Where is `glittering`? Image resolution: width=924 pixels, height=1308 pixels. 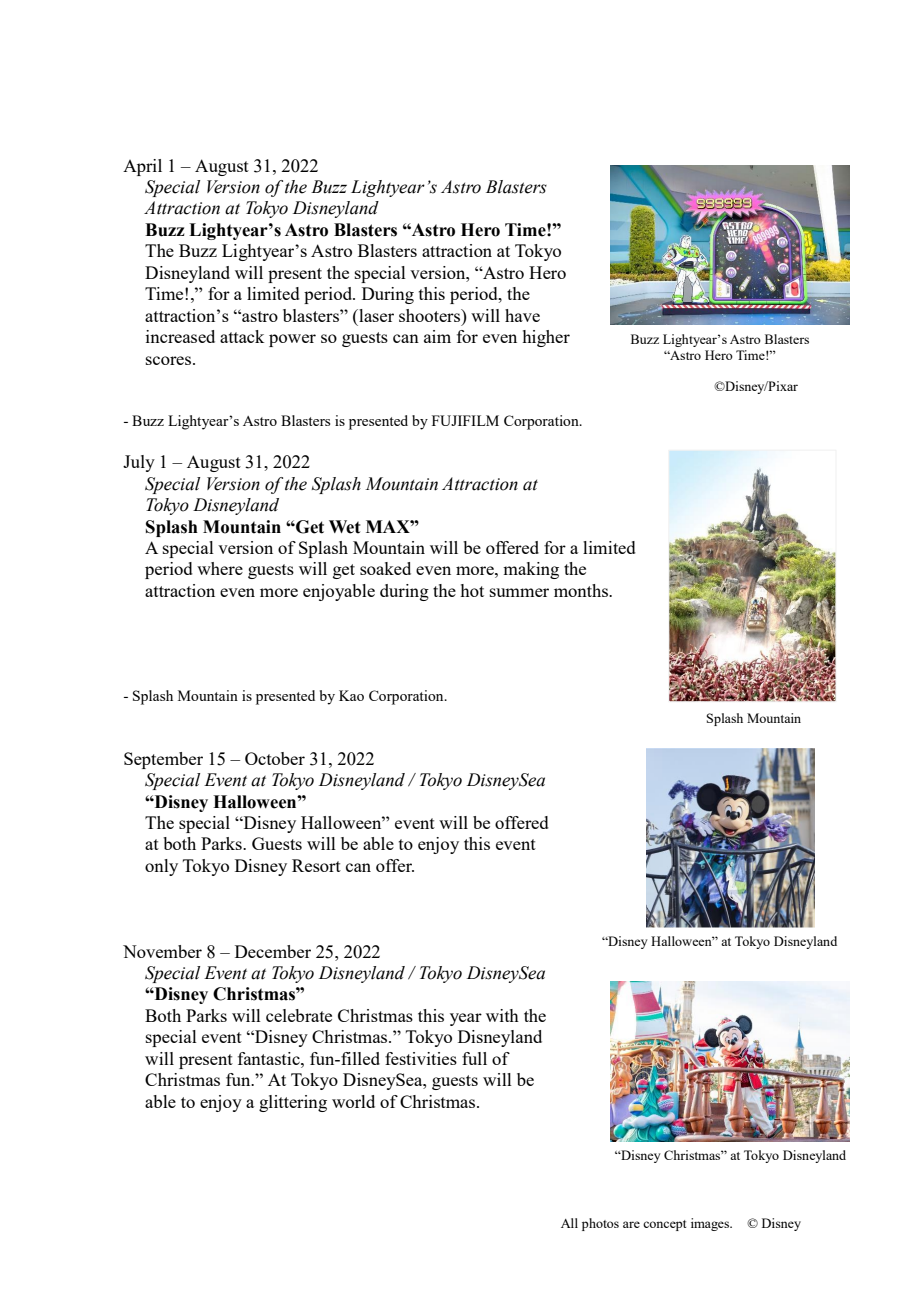 glittering is located at coordinates (293, 1103).
